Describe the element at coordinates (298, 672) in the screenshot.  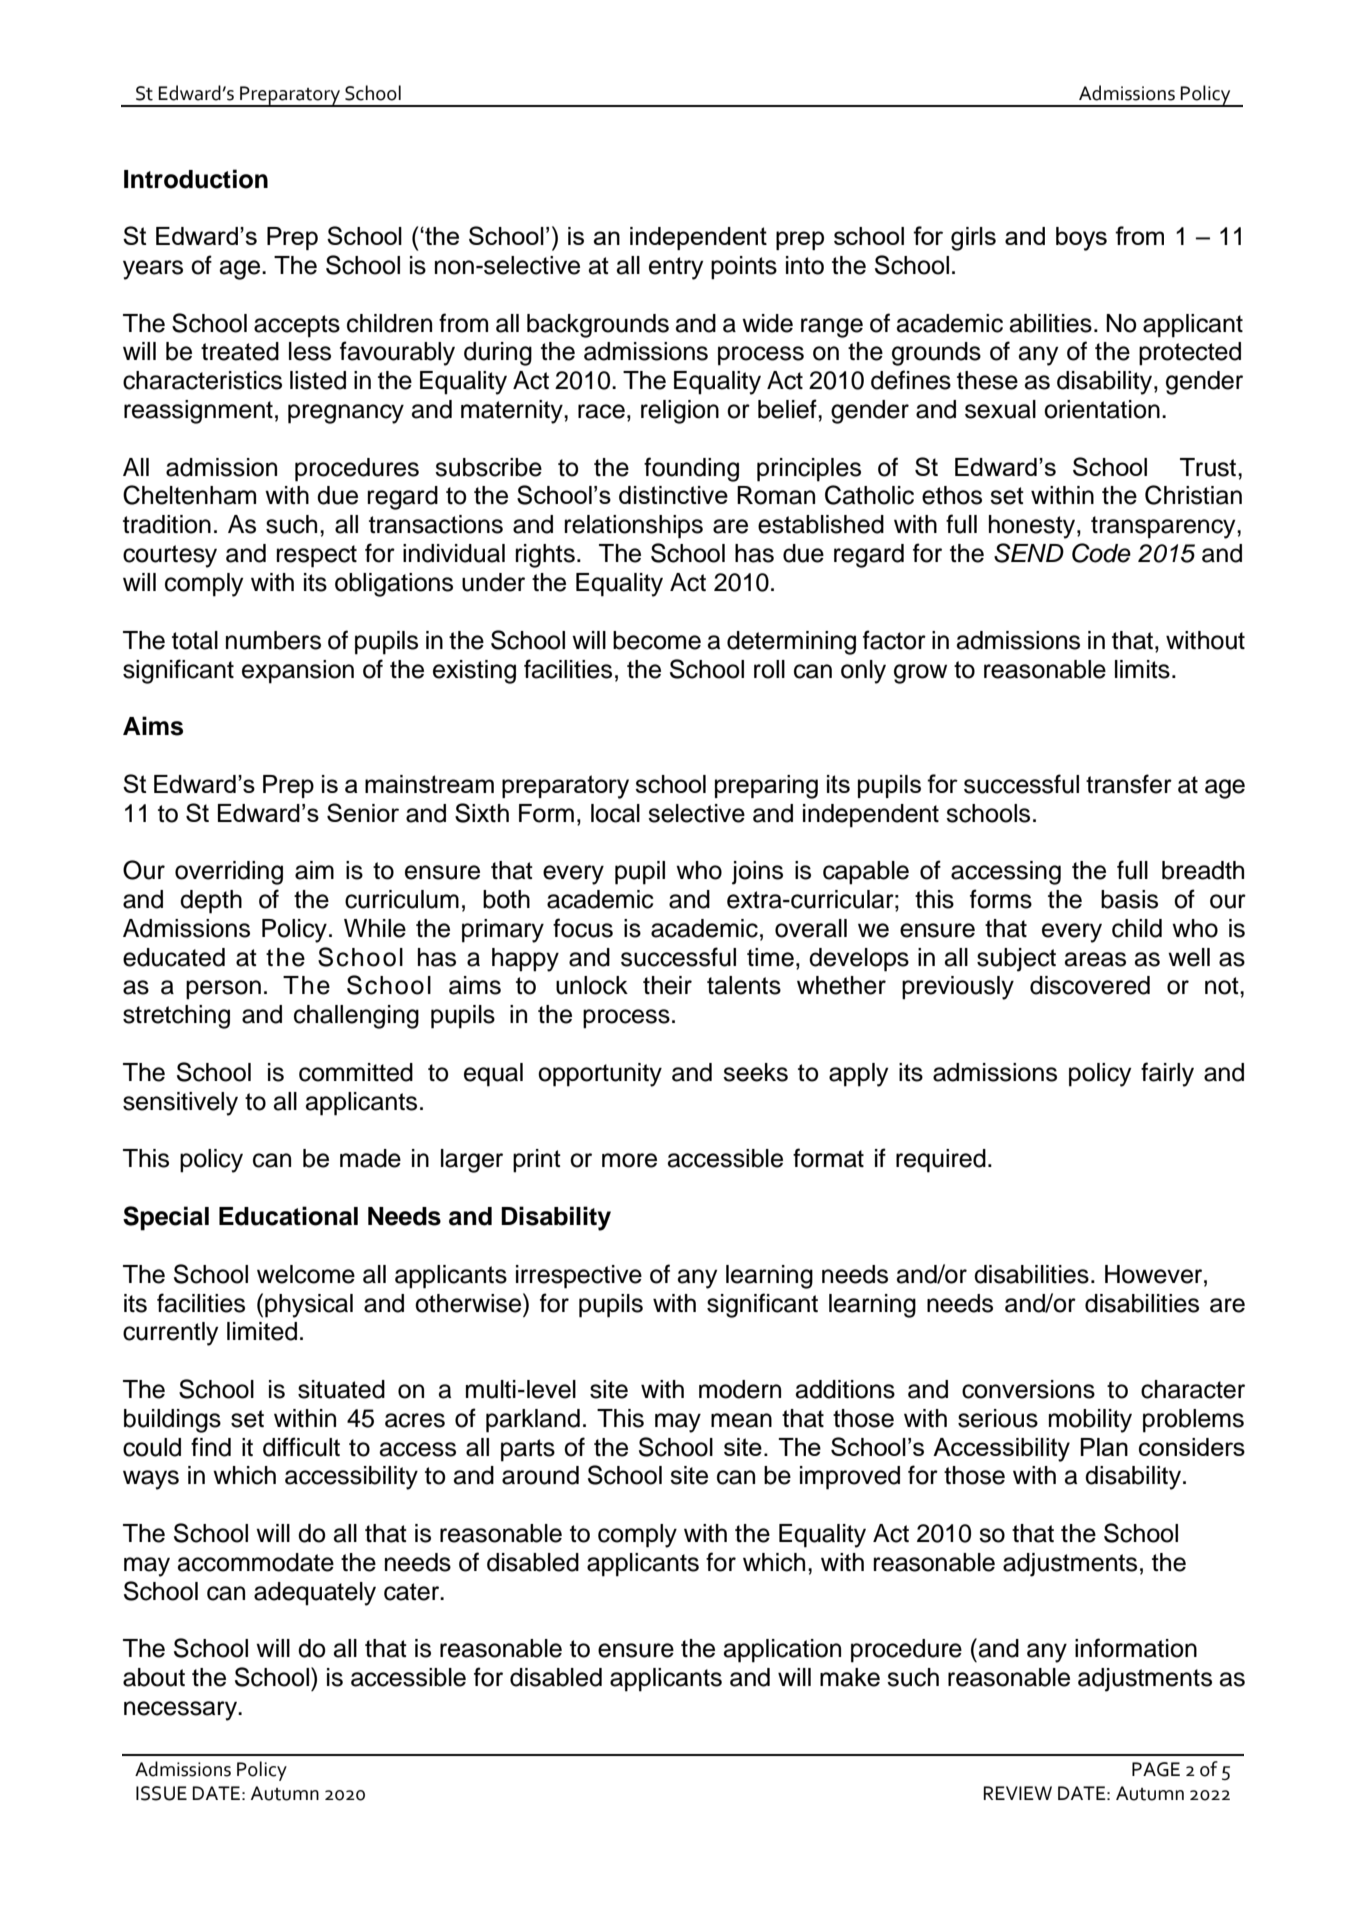
I see `expansion` at that location.
